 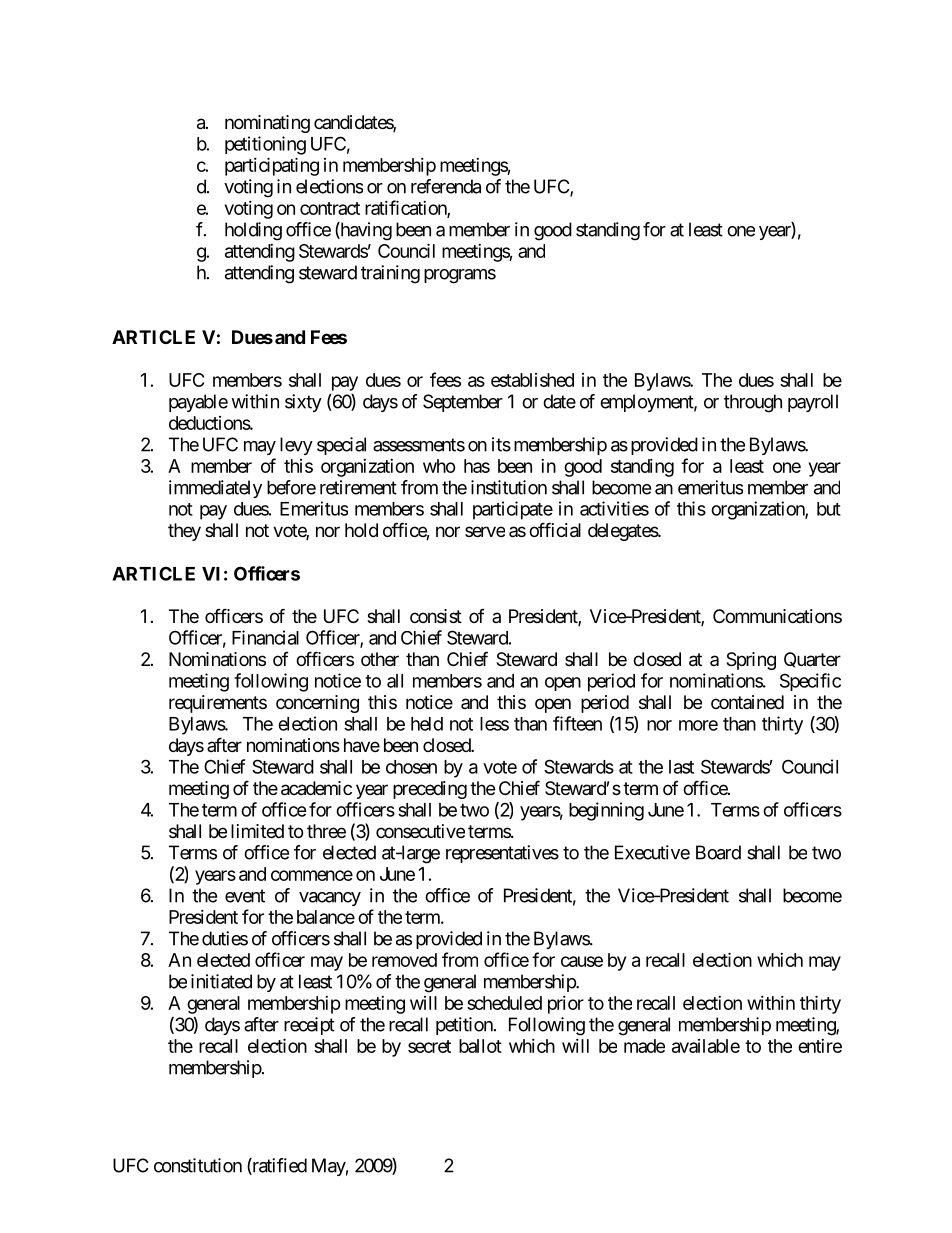 What do you see at coordinates (198, 1165) in the screenshot?
I see `constitution` at bounding box center [198, 1165].
